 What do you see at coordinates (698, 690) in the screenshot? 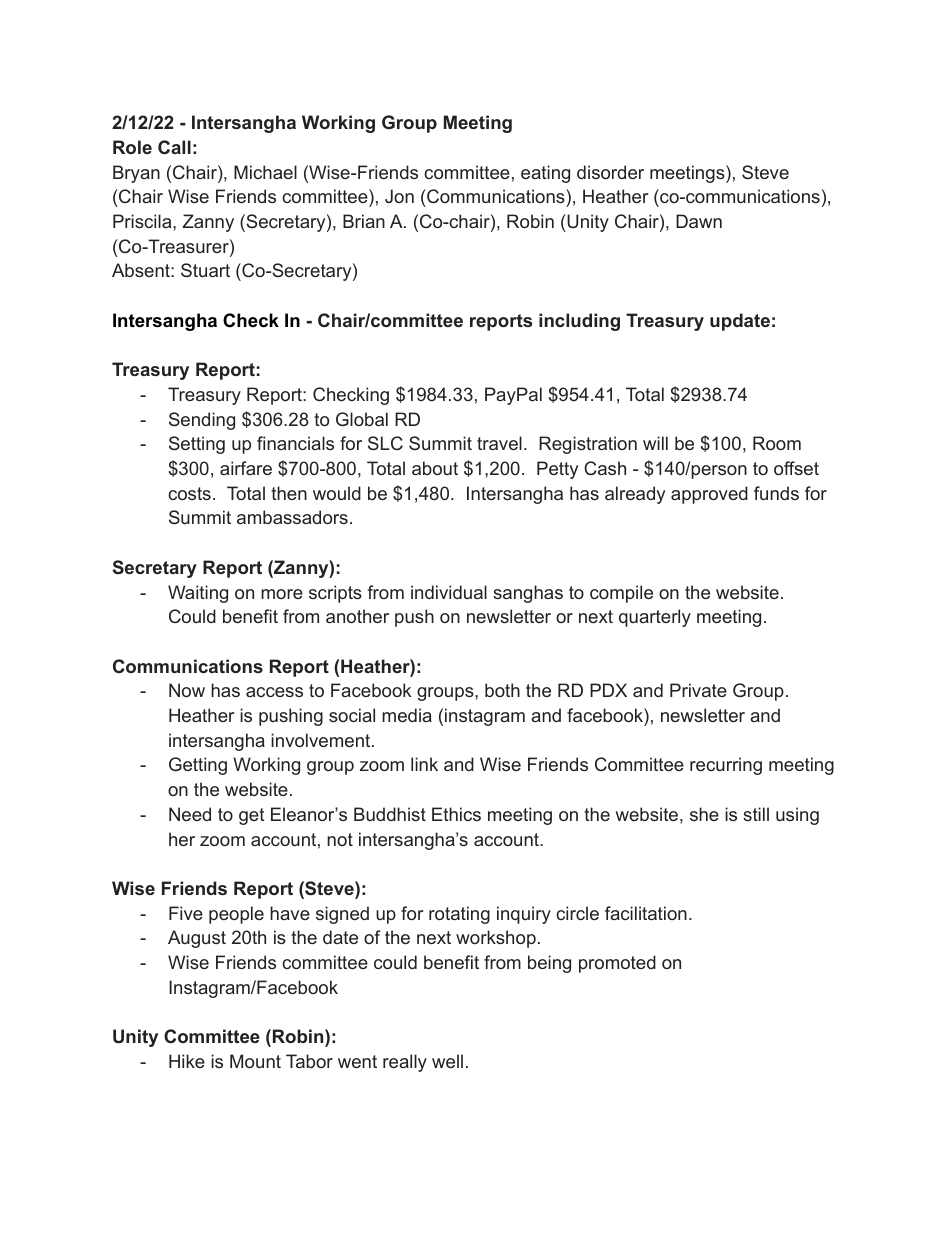
I see `Private` at bounding box center [698, 690].
